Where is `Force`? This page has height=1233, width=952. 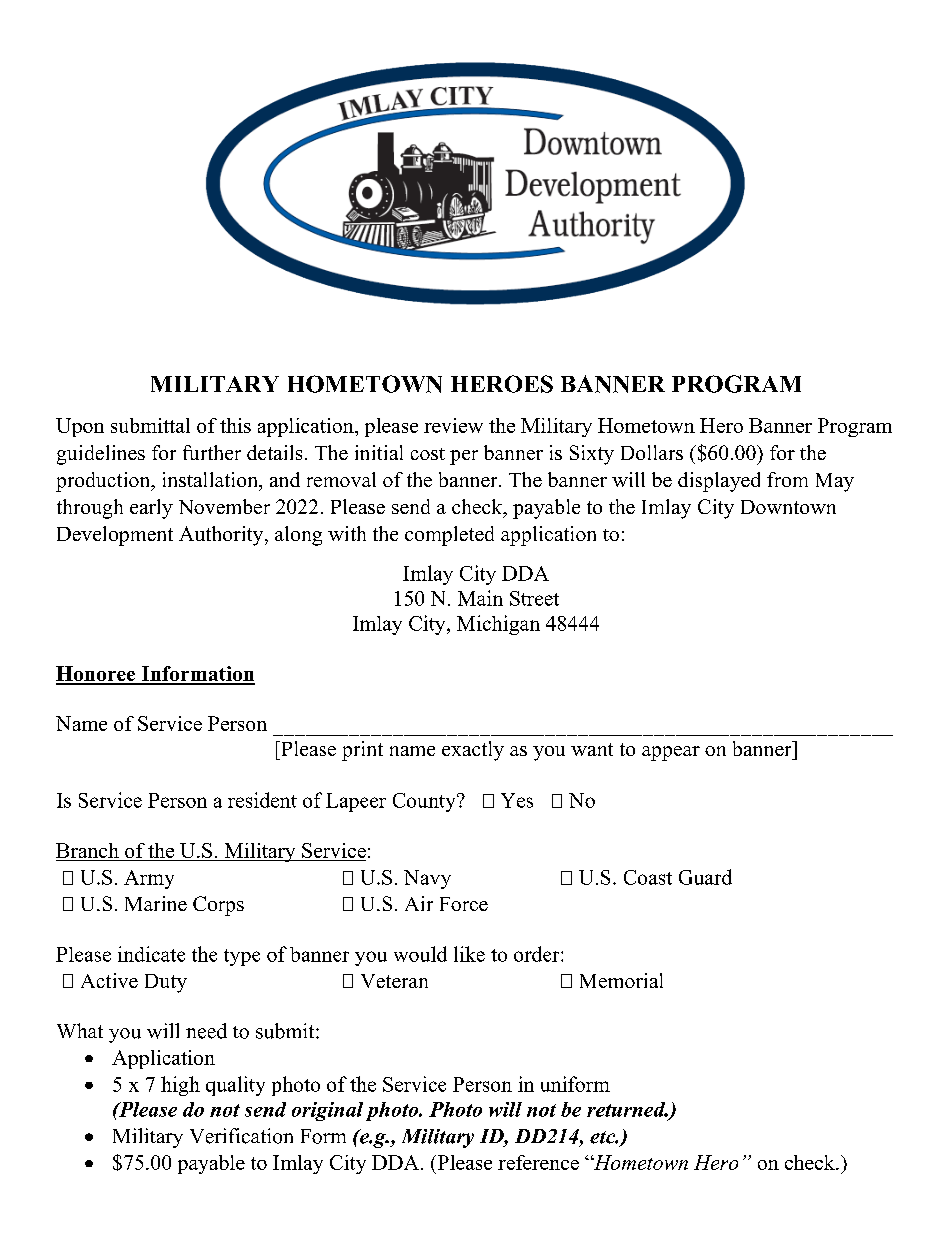 Force is located at coordinates (464, 904).
